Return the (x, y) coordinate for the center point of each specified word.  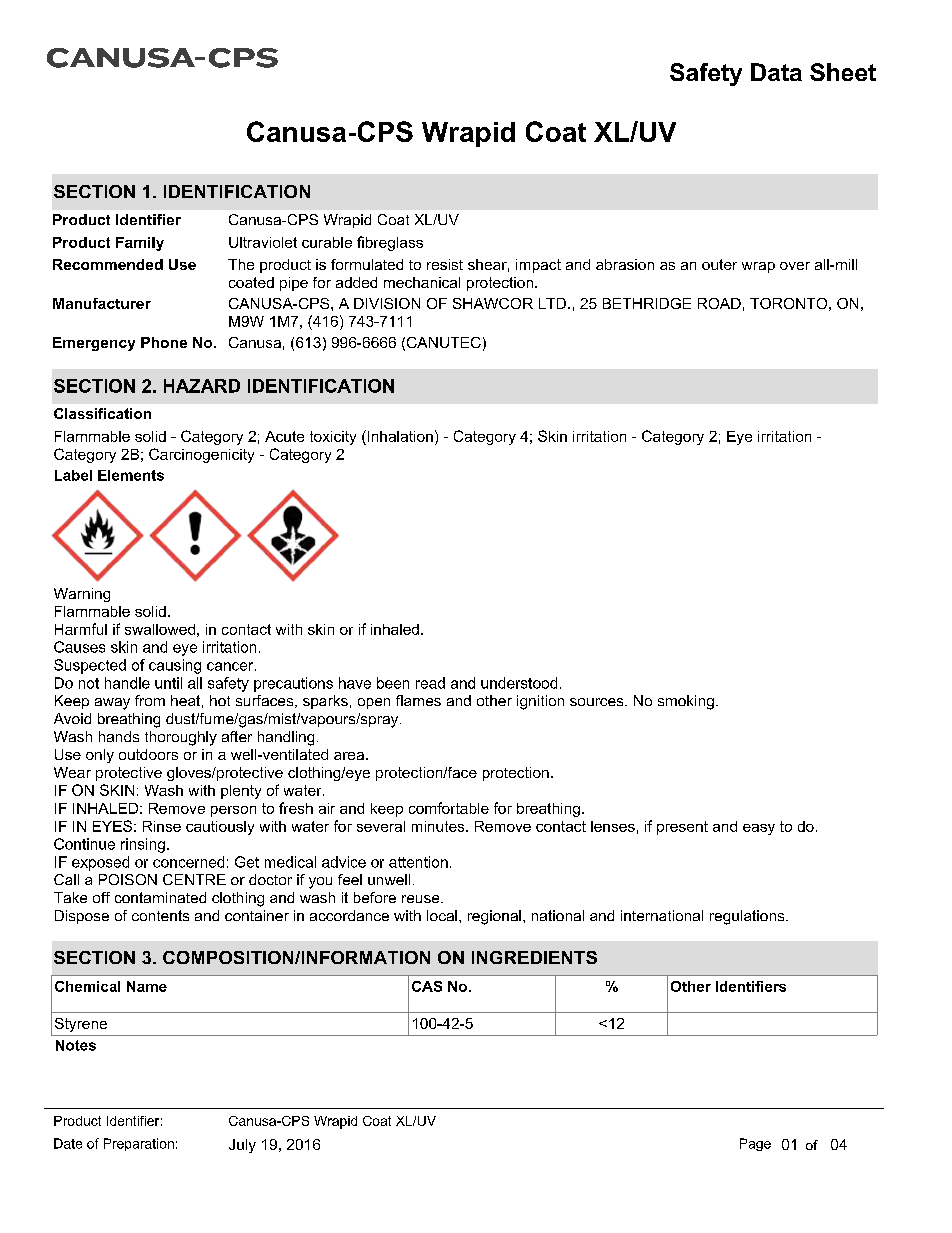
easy (759, 829)
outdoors (148, 754)
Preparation (139, 1144)
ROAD (719, 303)
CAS (427, 986)
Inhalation (399, 436)
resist (445, 264)
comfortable (449, 808)
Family (140, 244)
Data (776, 72)
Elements (131, 475)
